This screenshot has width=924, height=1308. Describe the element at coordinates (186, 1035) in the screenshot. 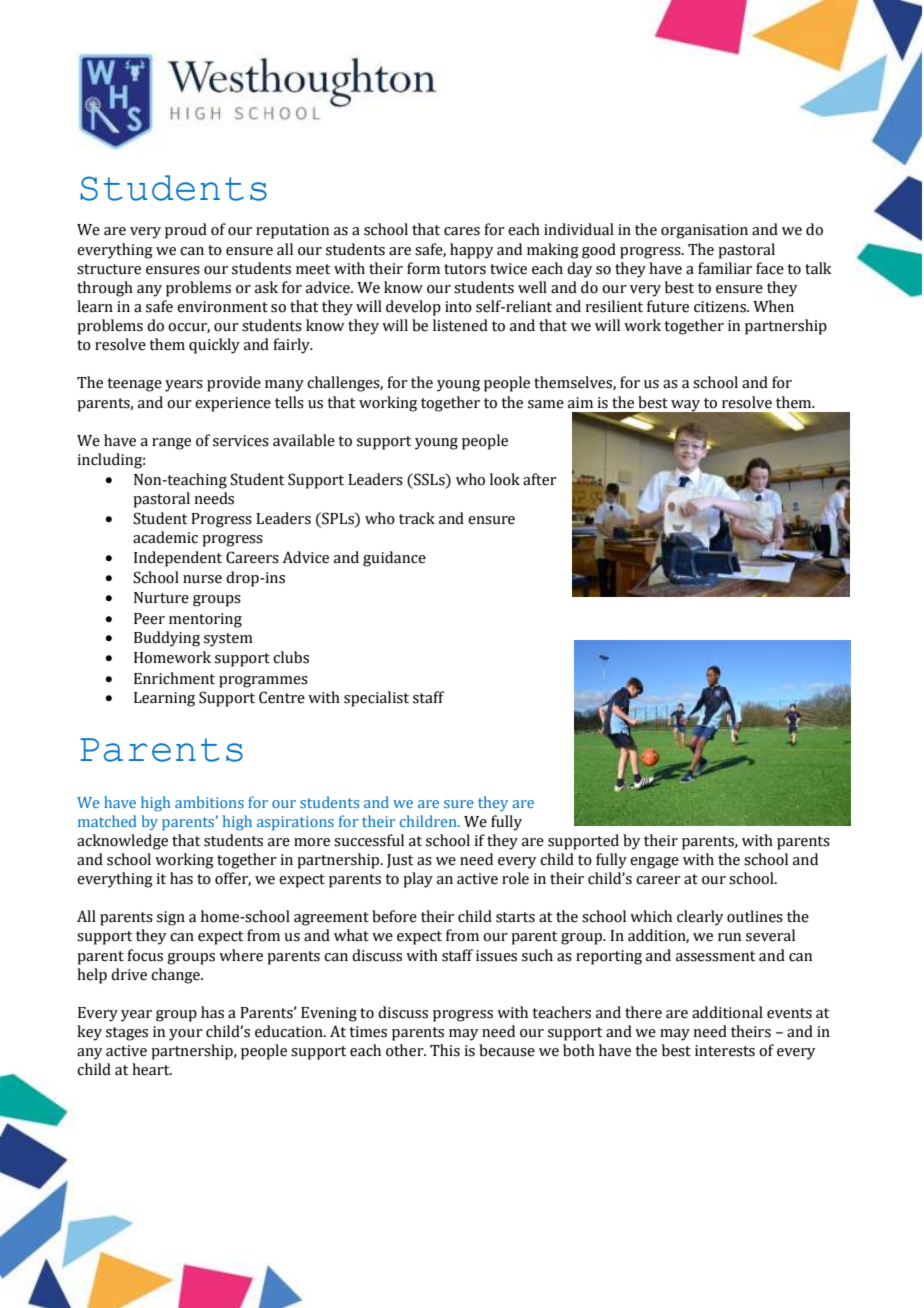

I see `your` at that location.
